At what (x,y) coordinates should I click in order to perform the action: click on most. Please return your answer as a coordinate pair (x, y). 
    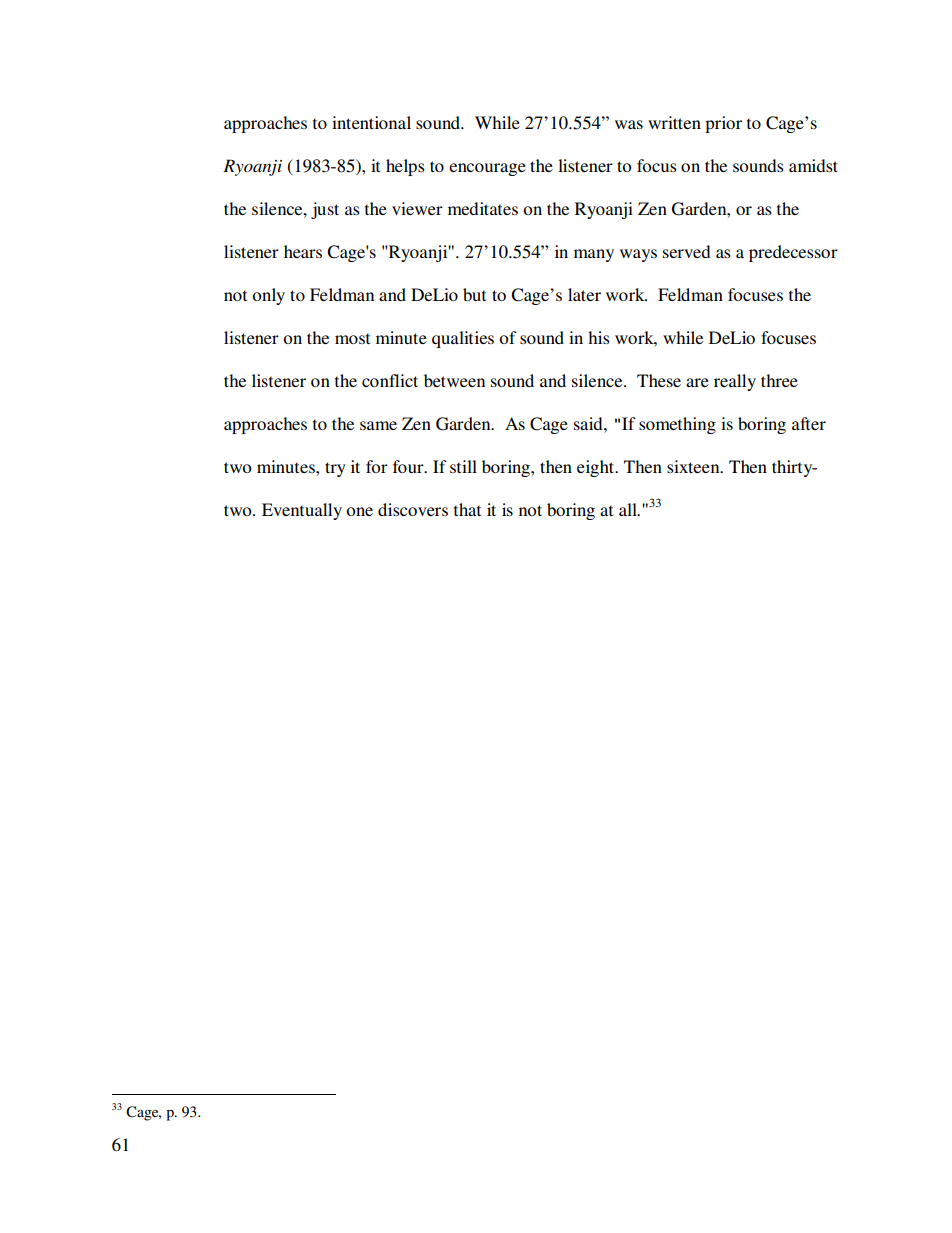
    Looking at the image, I should click on (352, 338).
